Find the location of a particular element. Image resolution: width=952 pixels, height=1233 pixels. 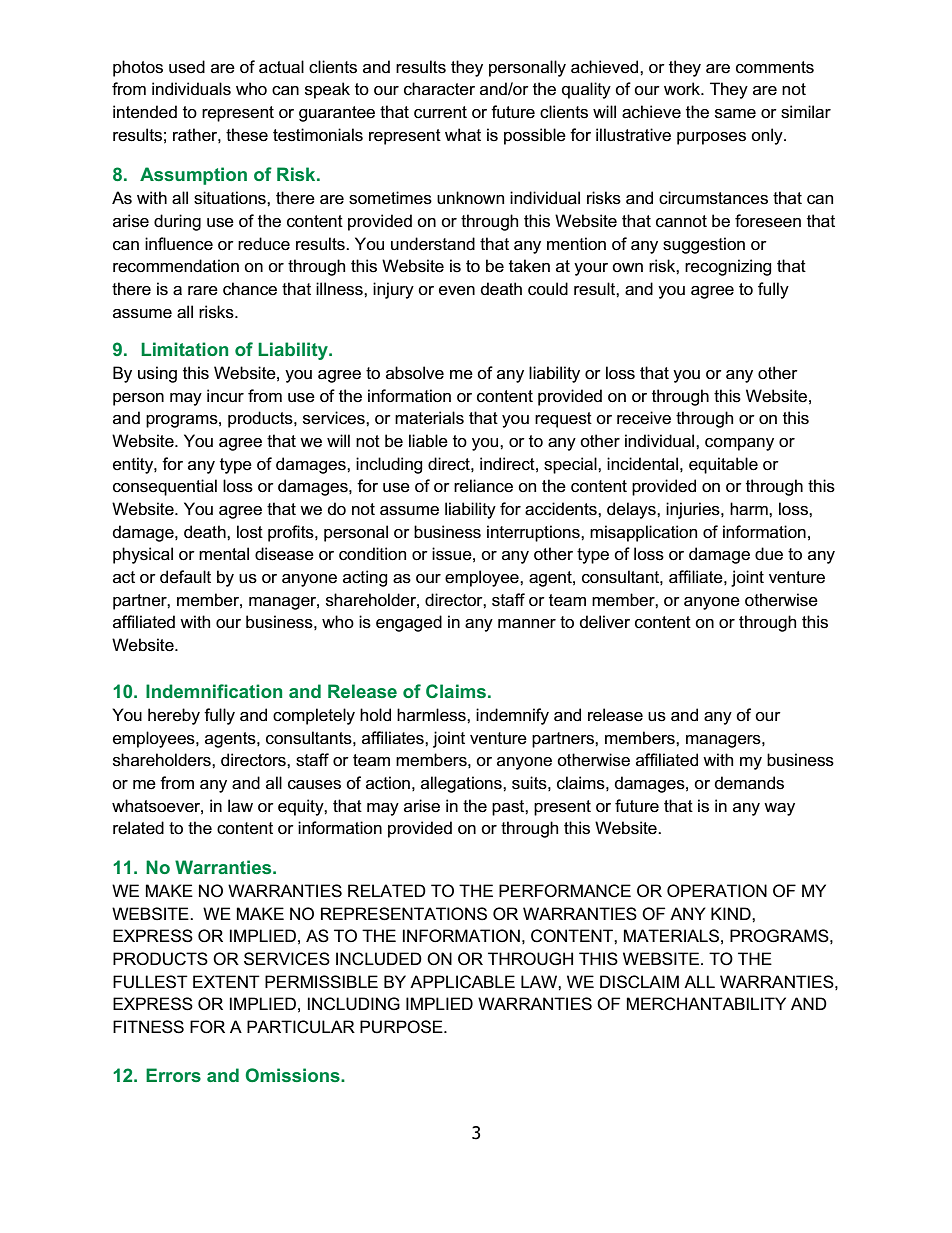

deliver is located at coordinates (605, 622).
